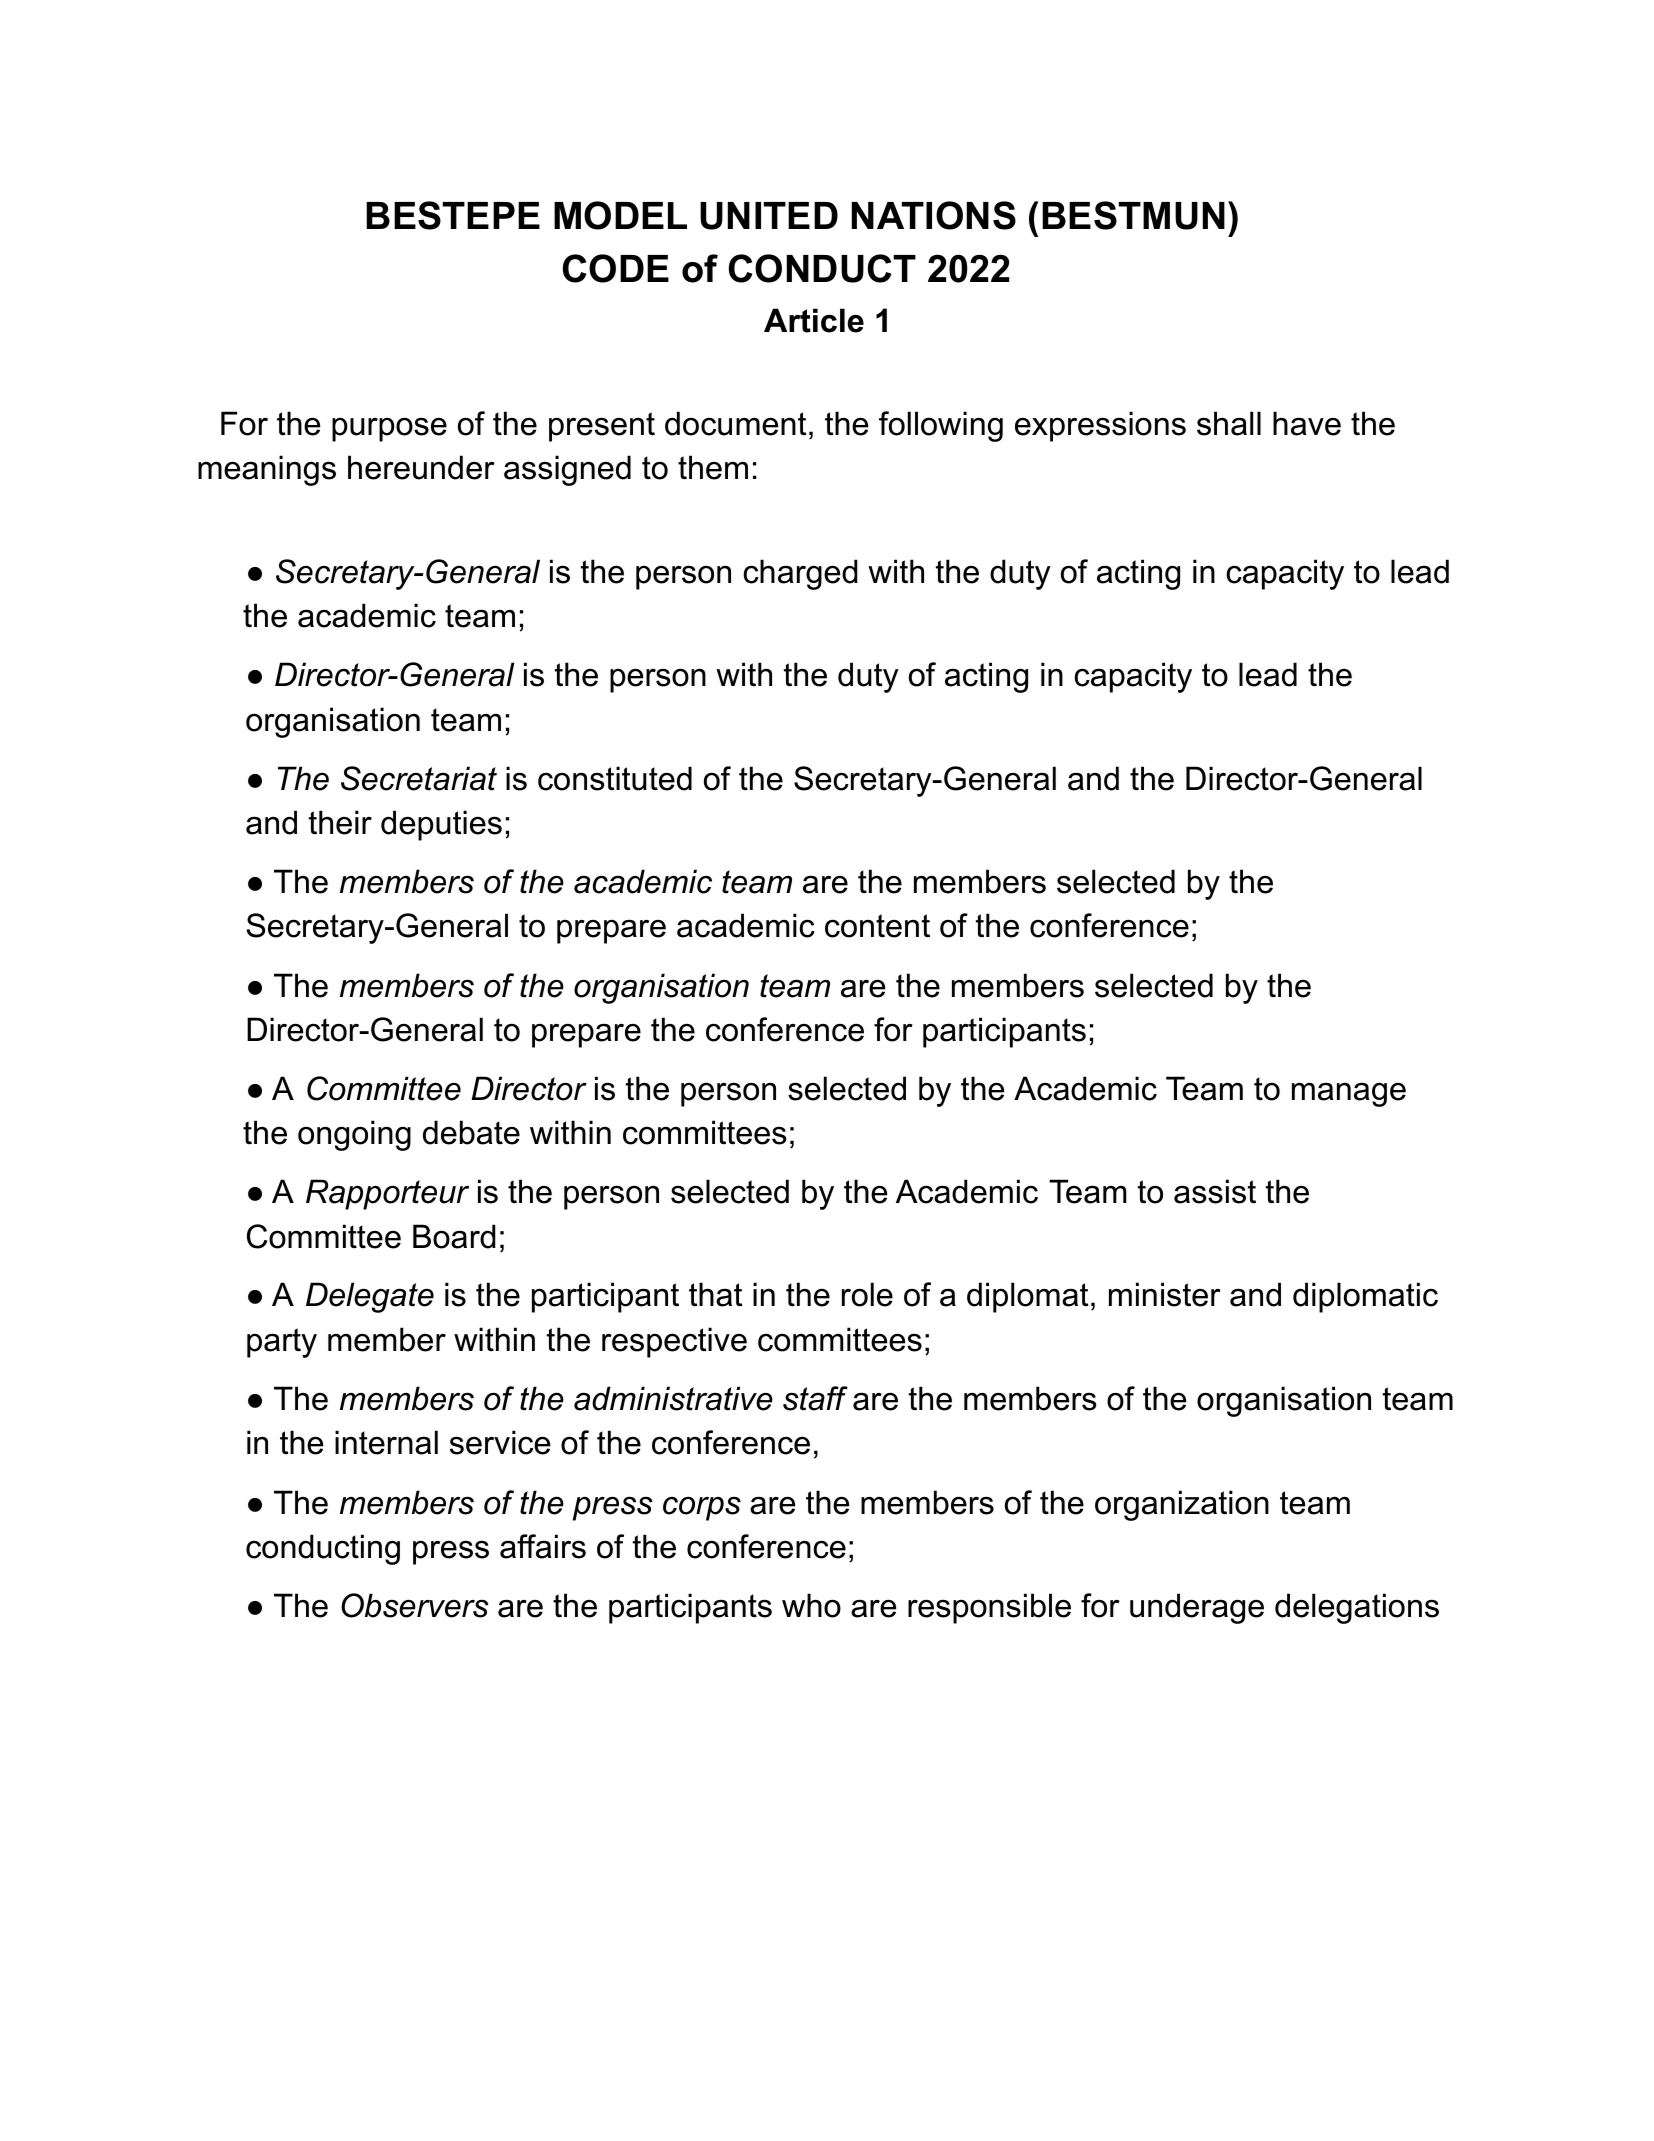 This screenshot has height=2141, width=1654. Describe the element at coordinates (1229, 423) in the screenshot. I see `shall` at that location.
